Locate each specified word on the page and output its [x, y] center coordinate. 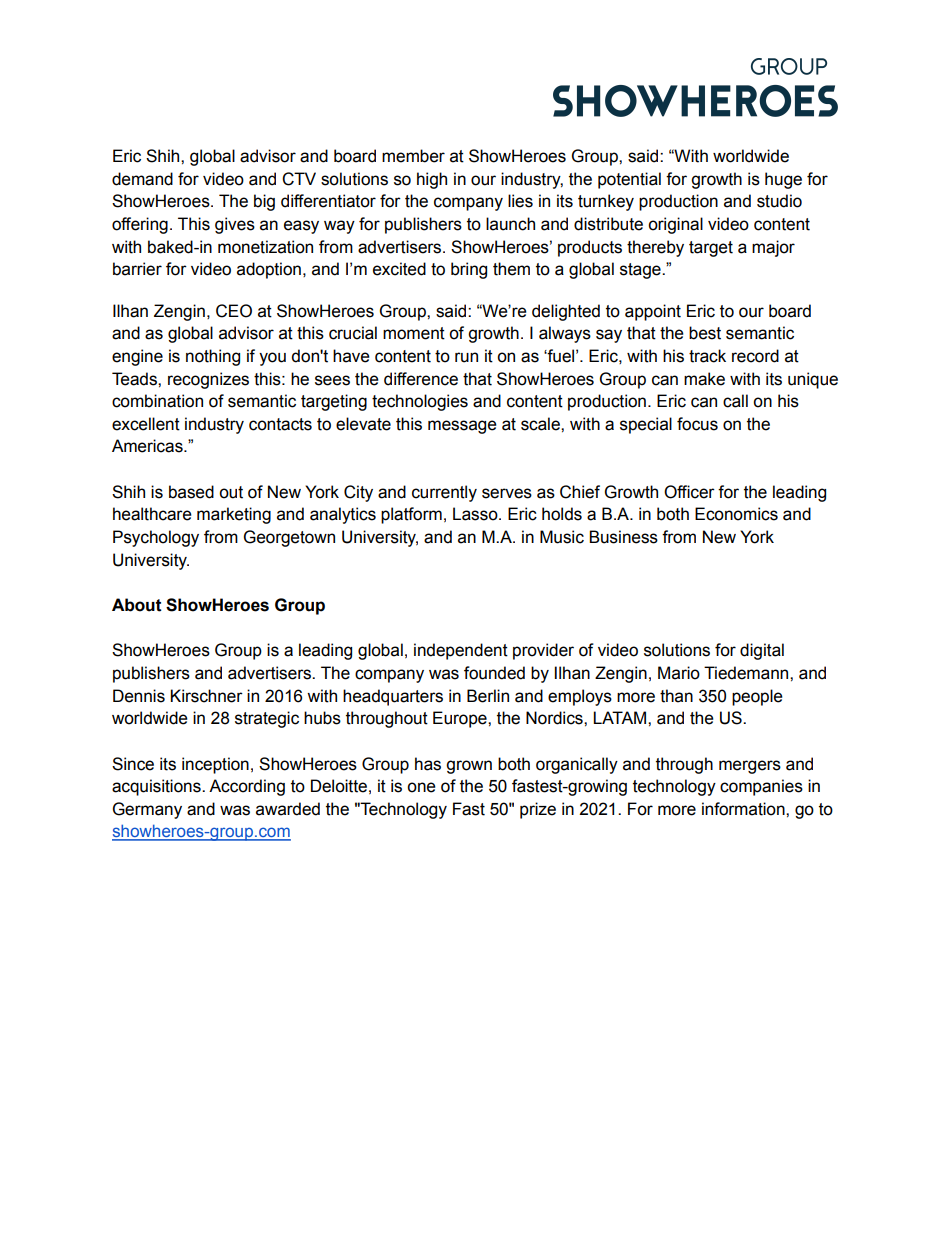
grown [469, 767]
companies [761, 787]
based [191, 492]
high [432, 180]
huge [783, 180]
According [247, 787]
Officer [689, 492]
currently [444, 493]
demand [142, 179]
